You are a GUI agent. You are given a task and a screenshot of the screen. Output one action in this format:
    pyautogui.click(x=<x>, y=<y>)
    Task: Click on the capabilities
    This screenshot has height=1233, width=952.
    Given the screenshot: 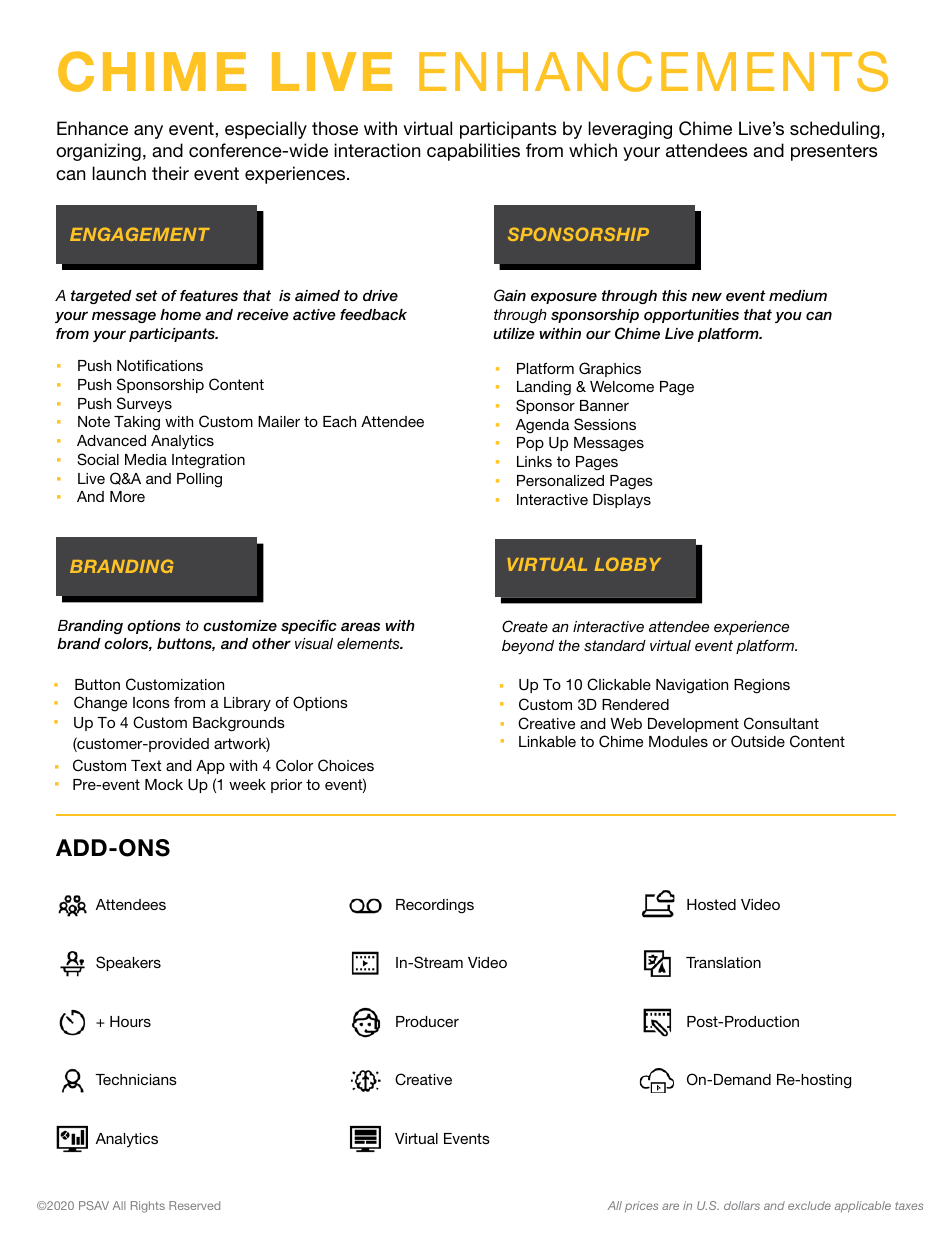 What is the action you would take?
    pyautogui.click(x=473, y=152)
